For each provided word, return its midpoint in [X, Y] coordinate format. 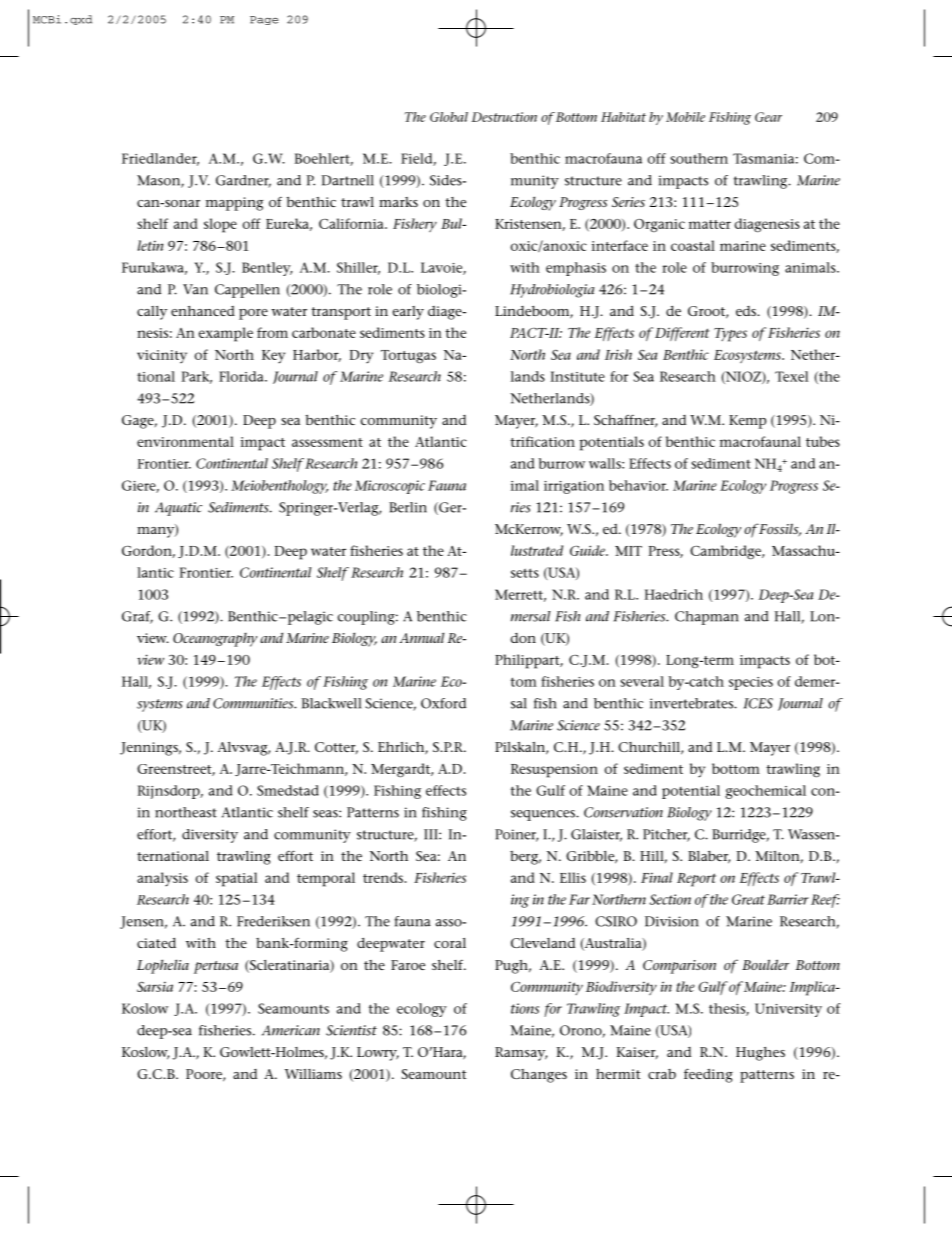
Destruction [504, 117]
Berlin [408, 507]
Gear [768, 117]
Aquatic [178, 509]
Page [264, 20]
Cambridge [726, 552]
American [291, 1030]
